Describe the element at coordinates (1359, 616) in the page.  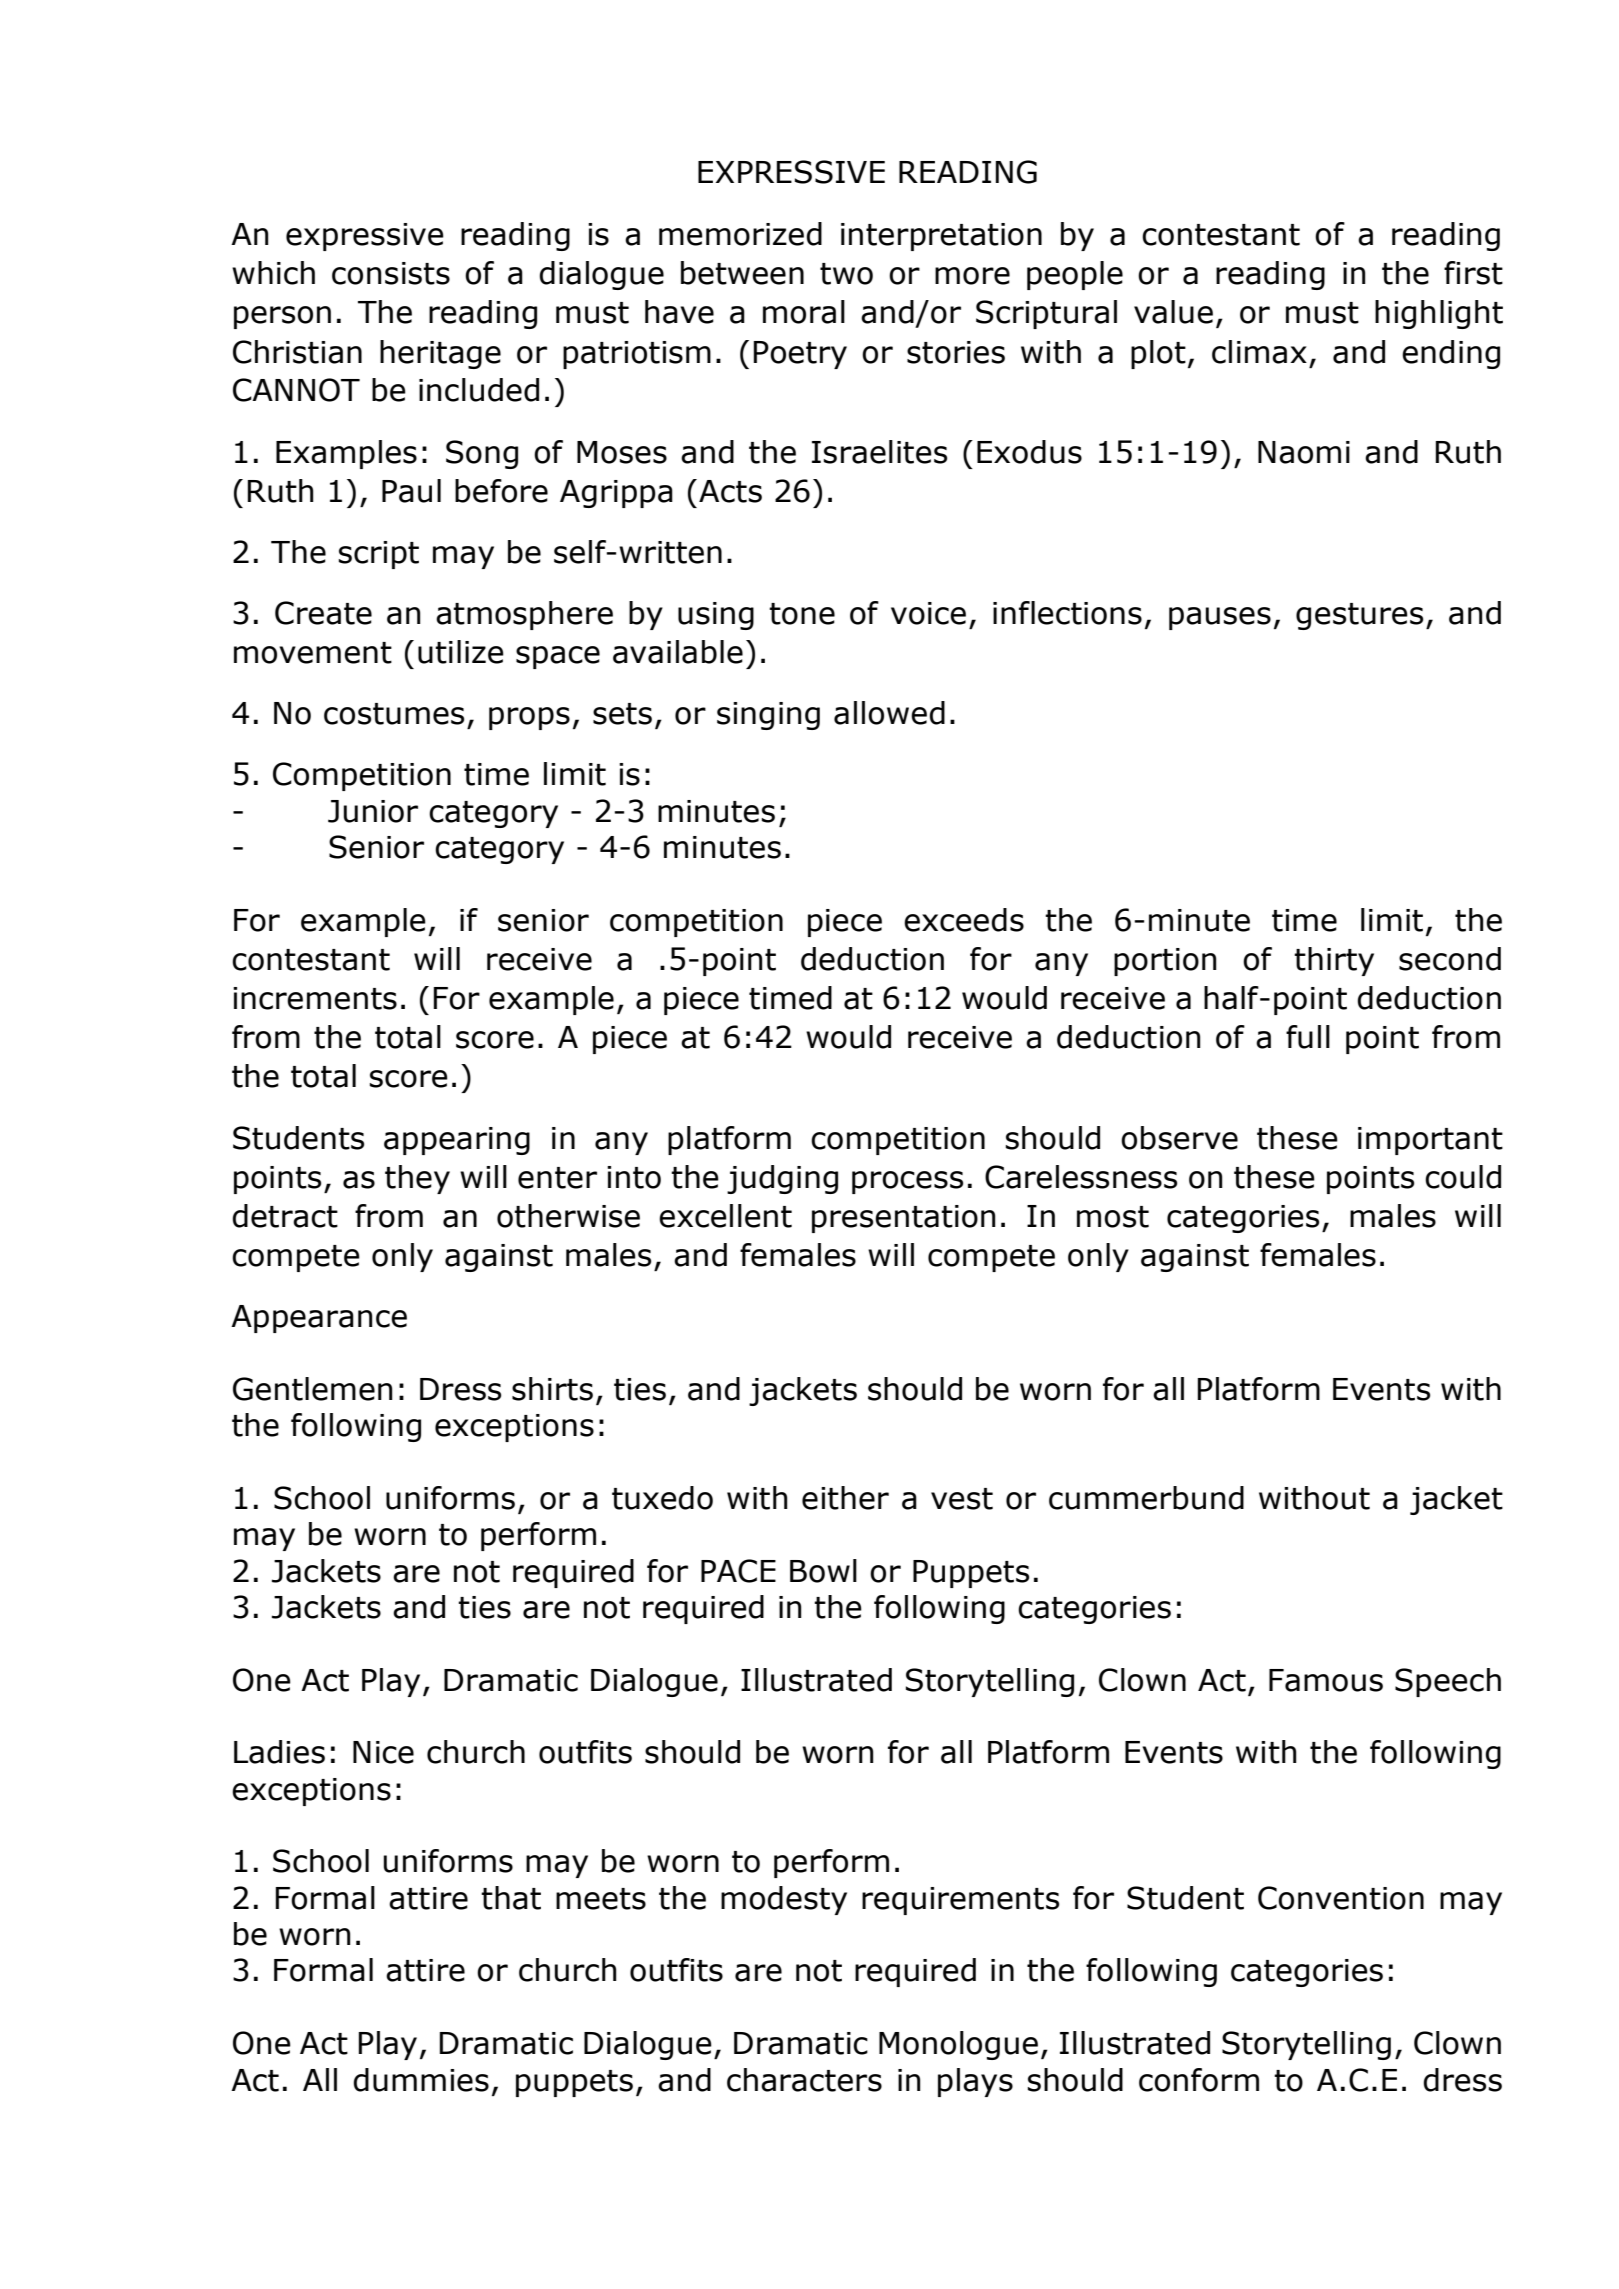
I see `gestures` at that location.
